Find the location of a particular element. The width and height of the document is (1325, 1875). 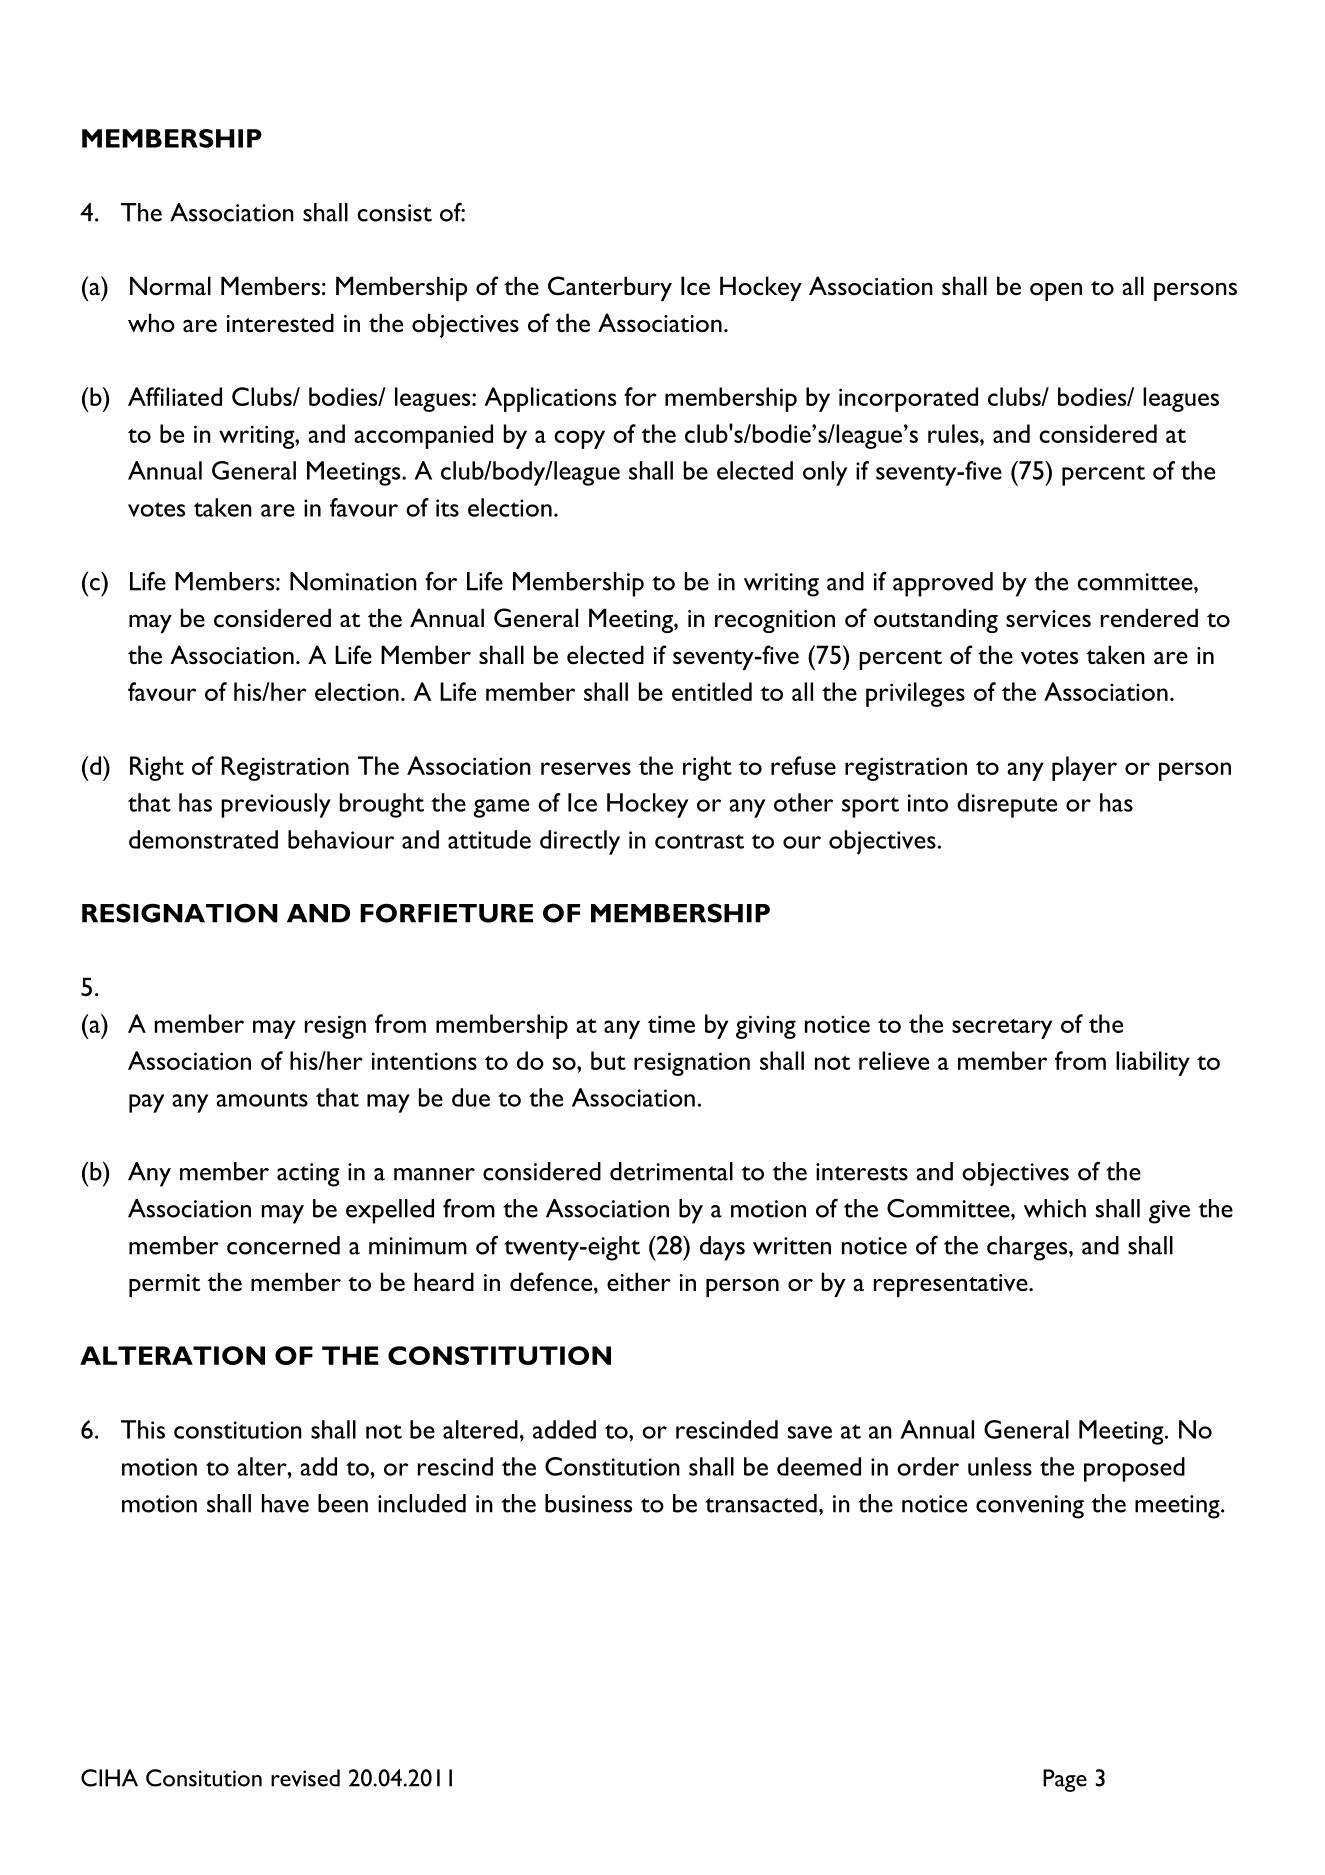

either is located at coordinates (639, 1281).
